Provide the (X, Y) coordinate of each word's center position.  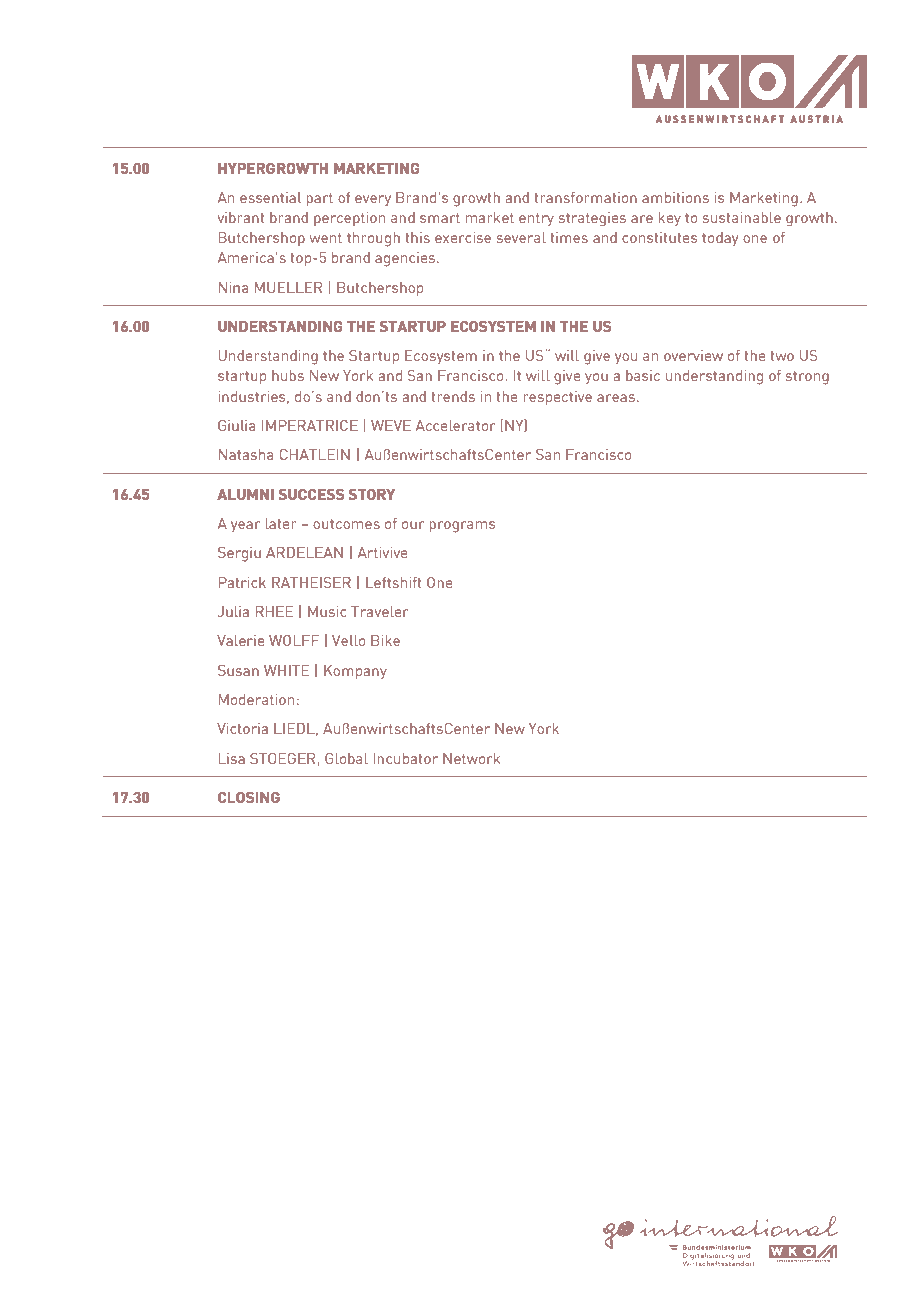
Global (346, 758)
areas (616, 398)
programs (462, 527)
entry (536, 219)
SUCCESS (311, 494)
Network (471, 758)
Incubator (406, 758)
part (319, 200)
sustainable (742, 217)
